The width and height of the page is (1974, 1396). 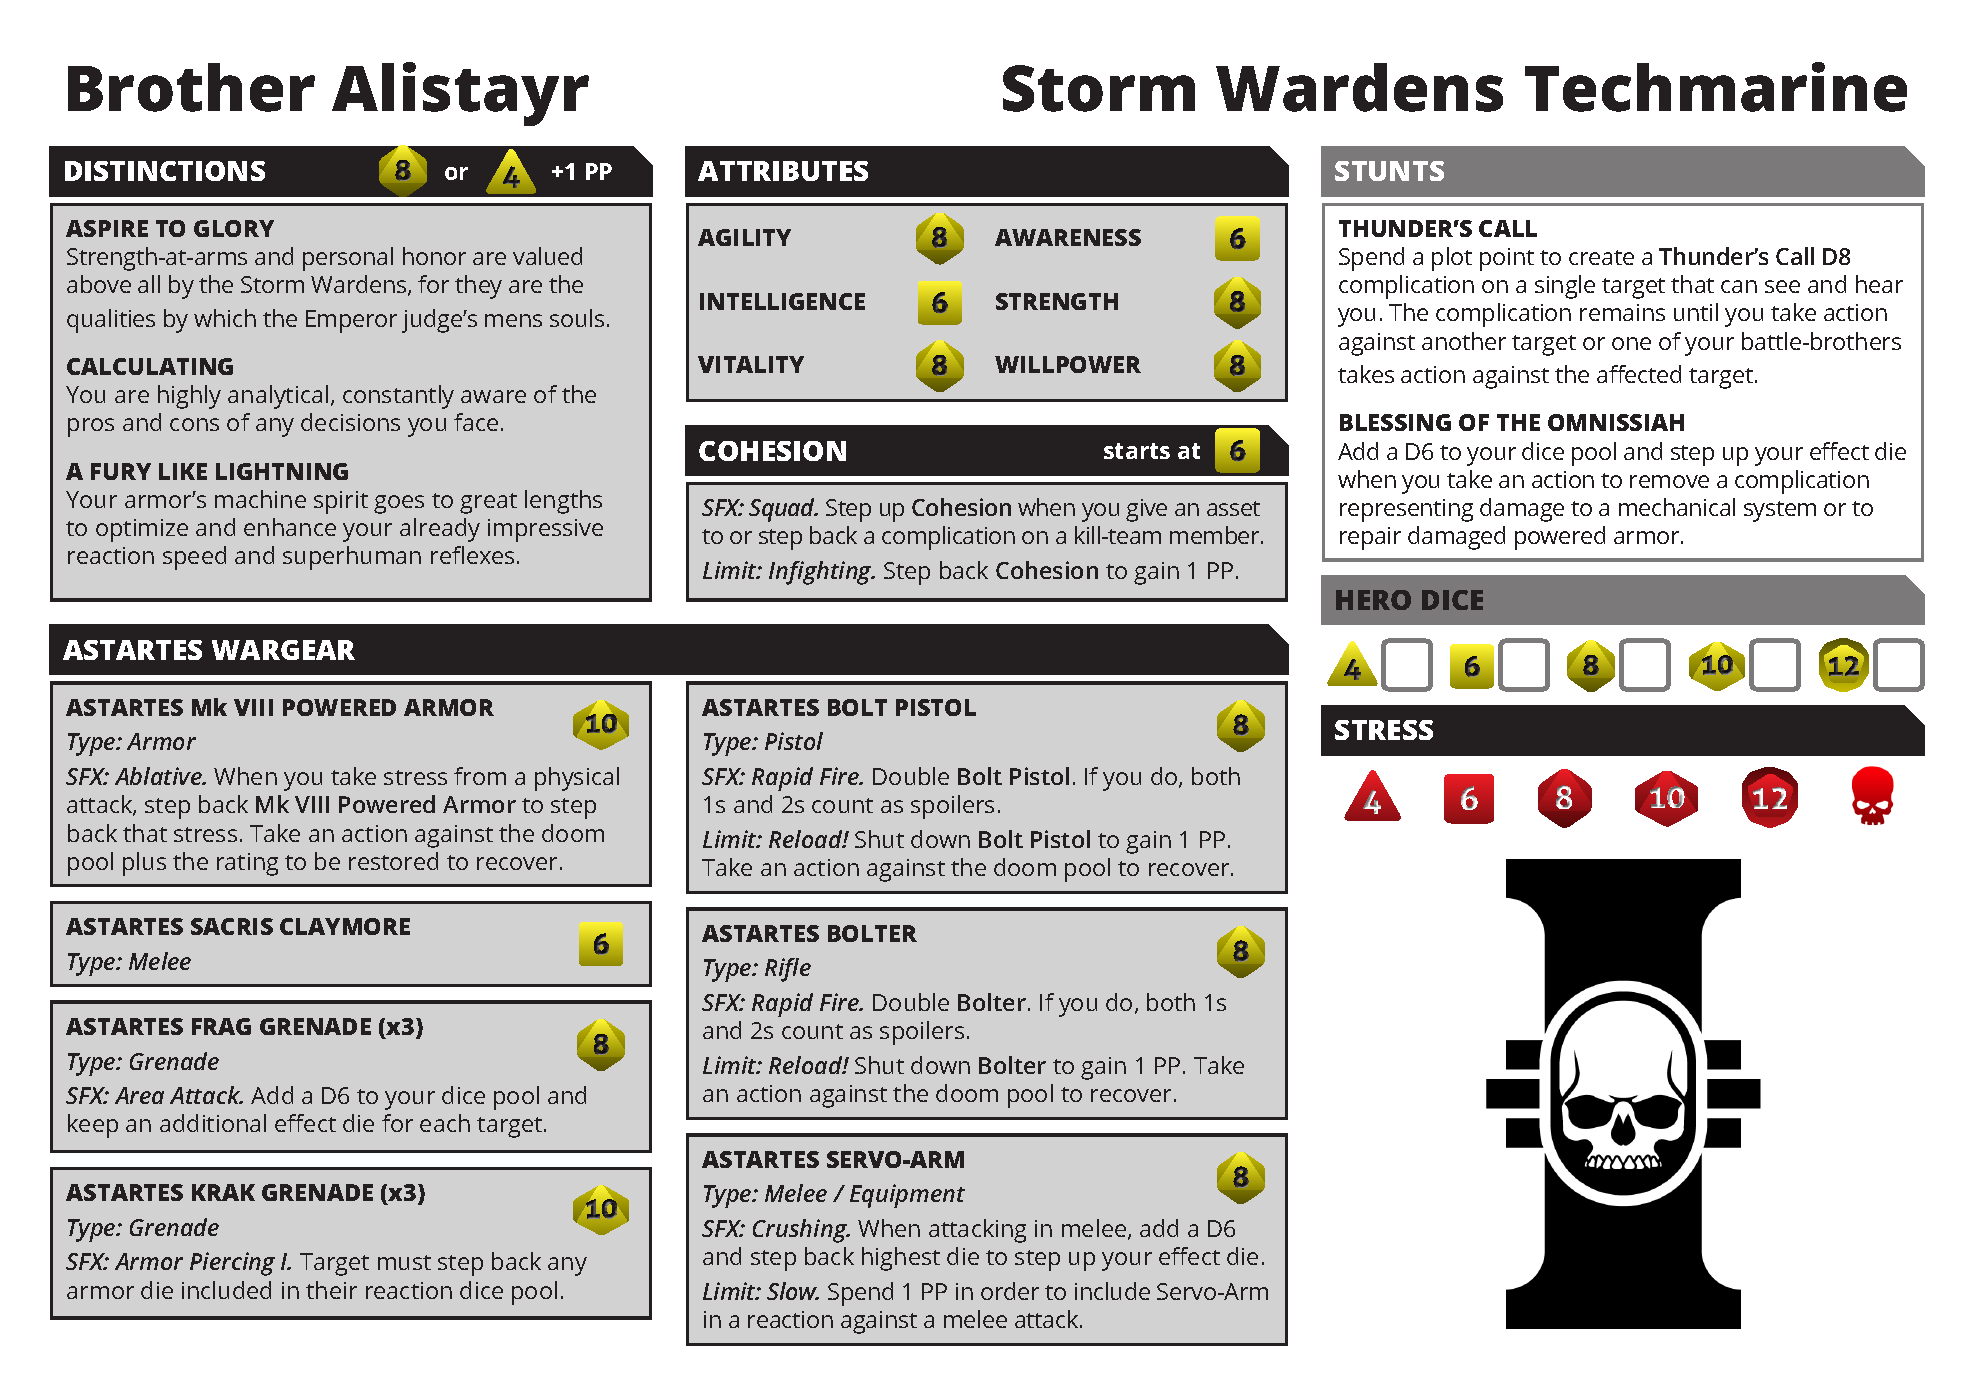 What do you see at coordinates (901, 1259) in the page?
I see `highest` at bounding box center [901, 1259].
